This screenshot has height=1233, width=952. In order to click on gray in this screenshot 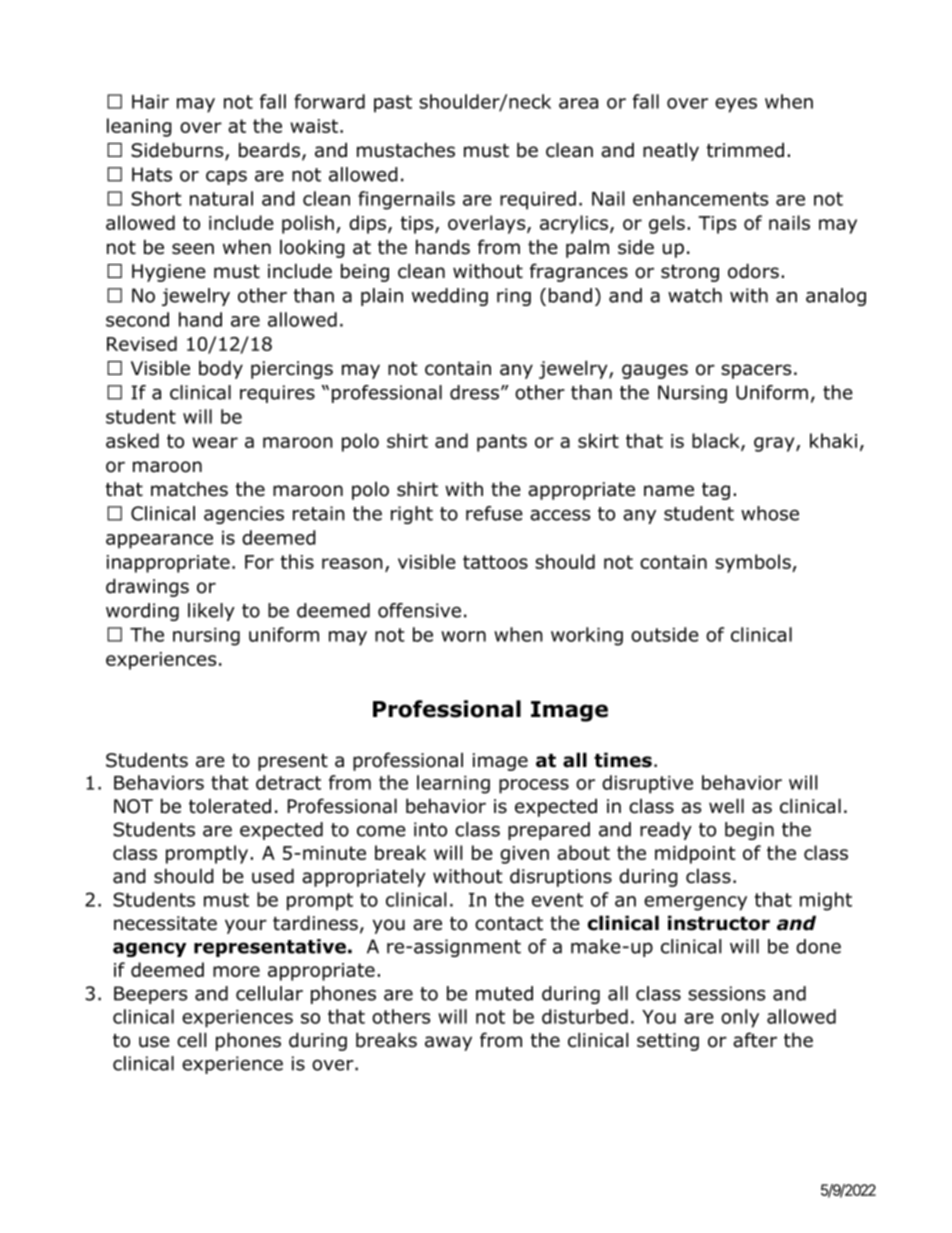, I will do `click(775, 444)`.
